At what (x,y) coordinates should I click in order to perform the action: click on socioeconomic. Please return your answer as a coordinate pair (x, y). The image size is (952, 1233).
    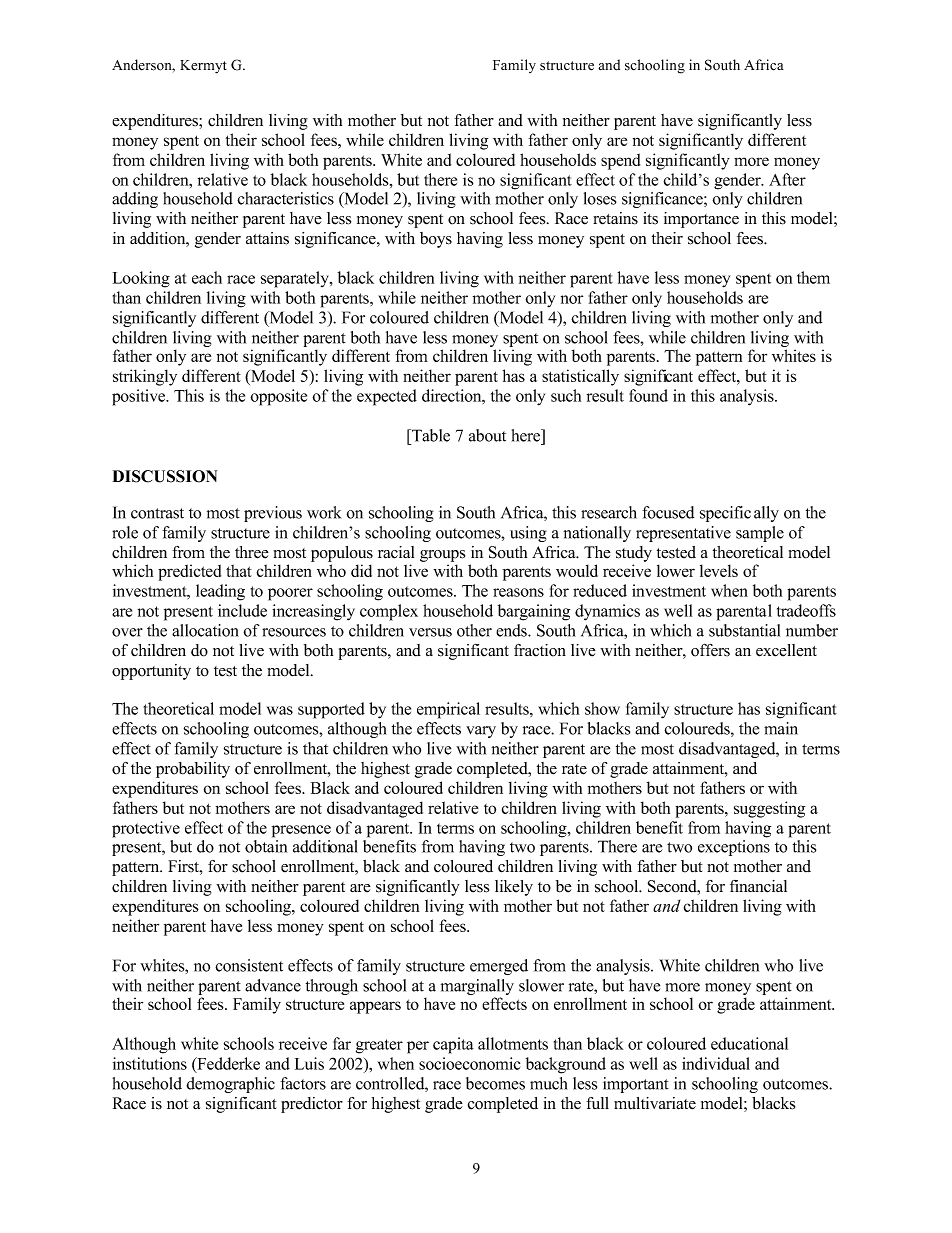
    Looking at the image, I should click on (469, 1063).
